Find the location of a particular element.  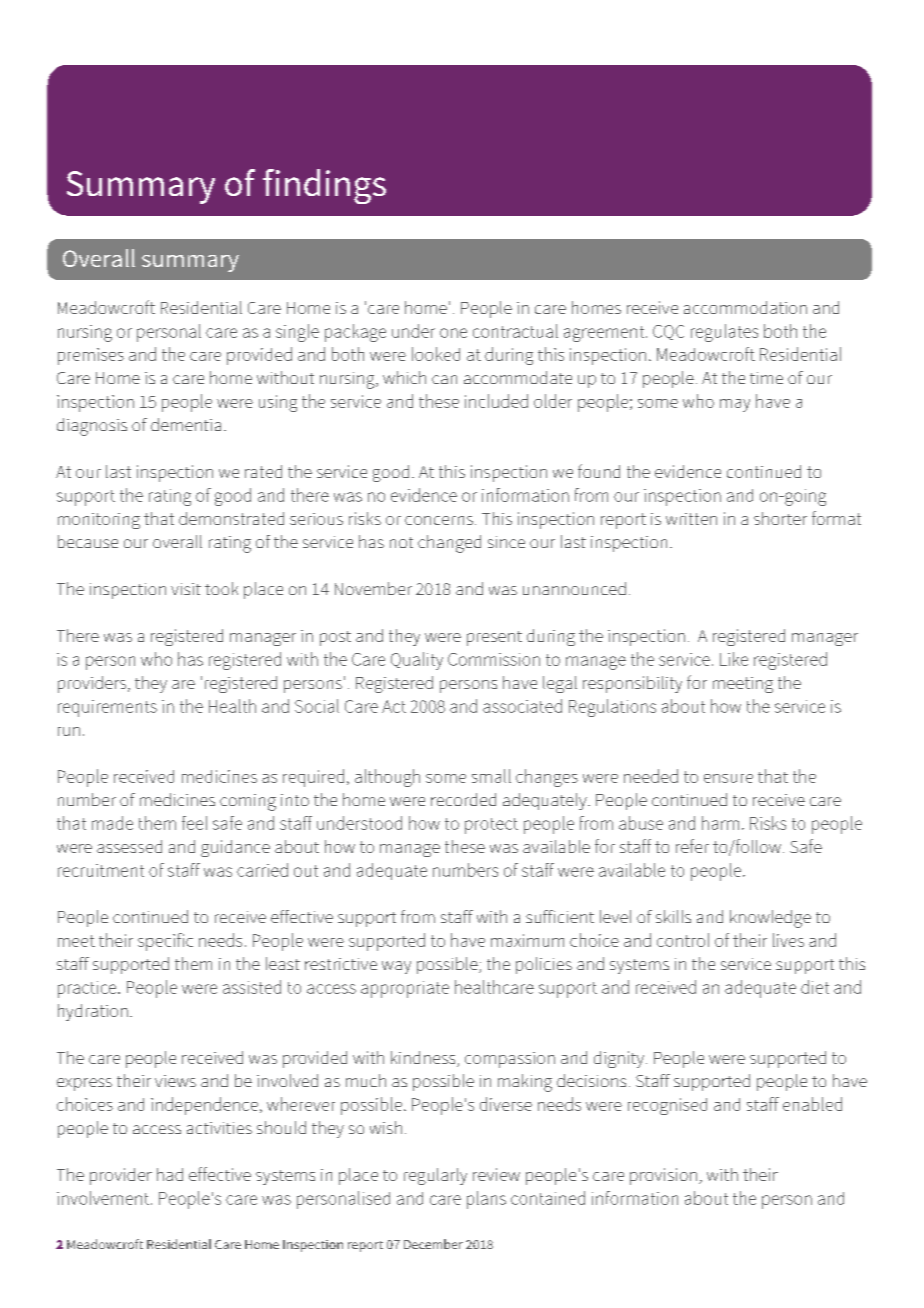

can is located at coordinates (444, 379).
